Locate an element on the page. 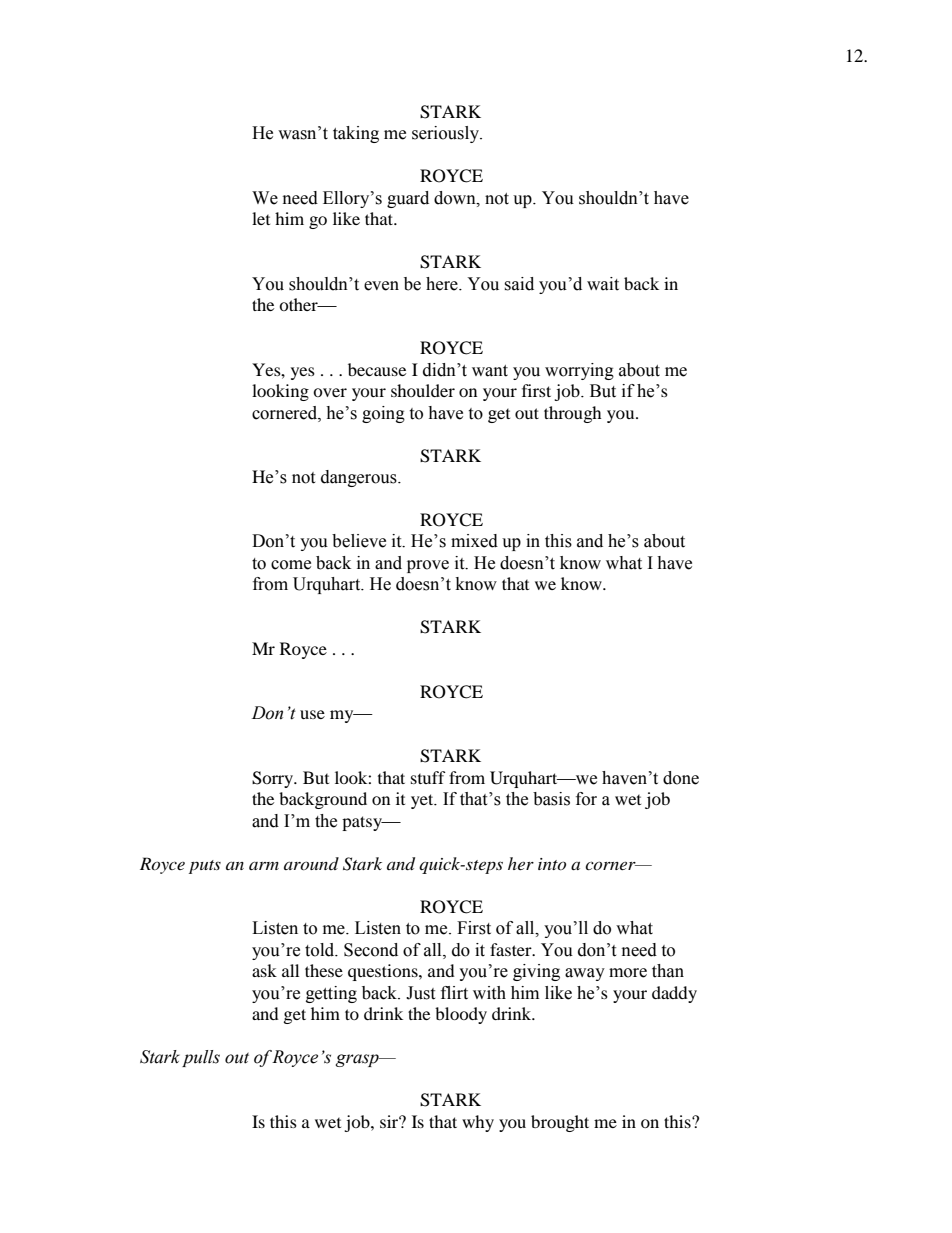  for is located at coordinates (586, 799).
